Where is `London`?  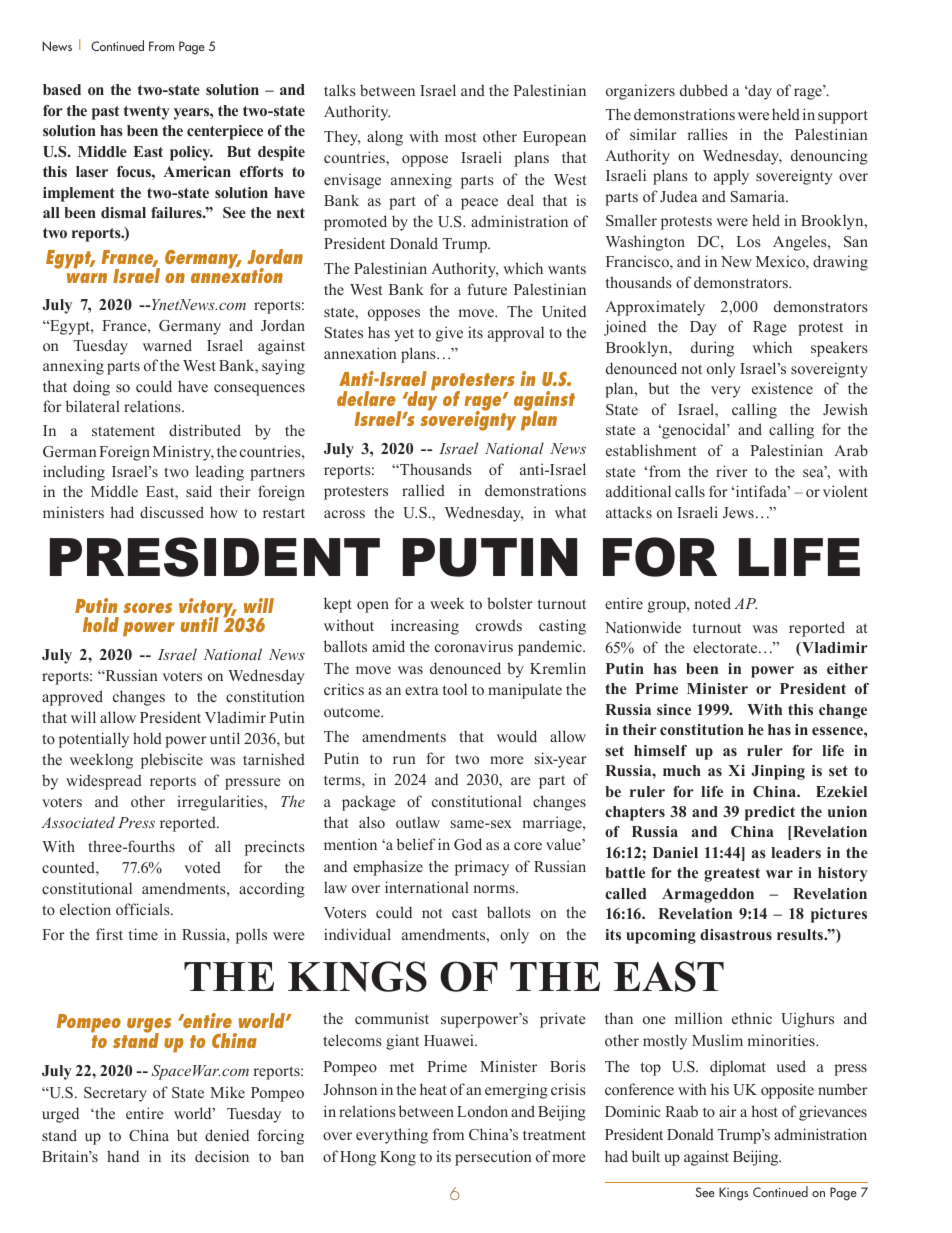
London is located at coordinates (482, 1111).
